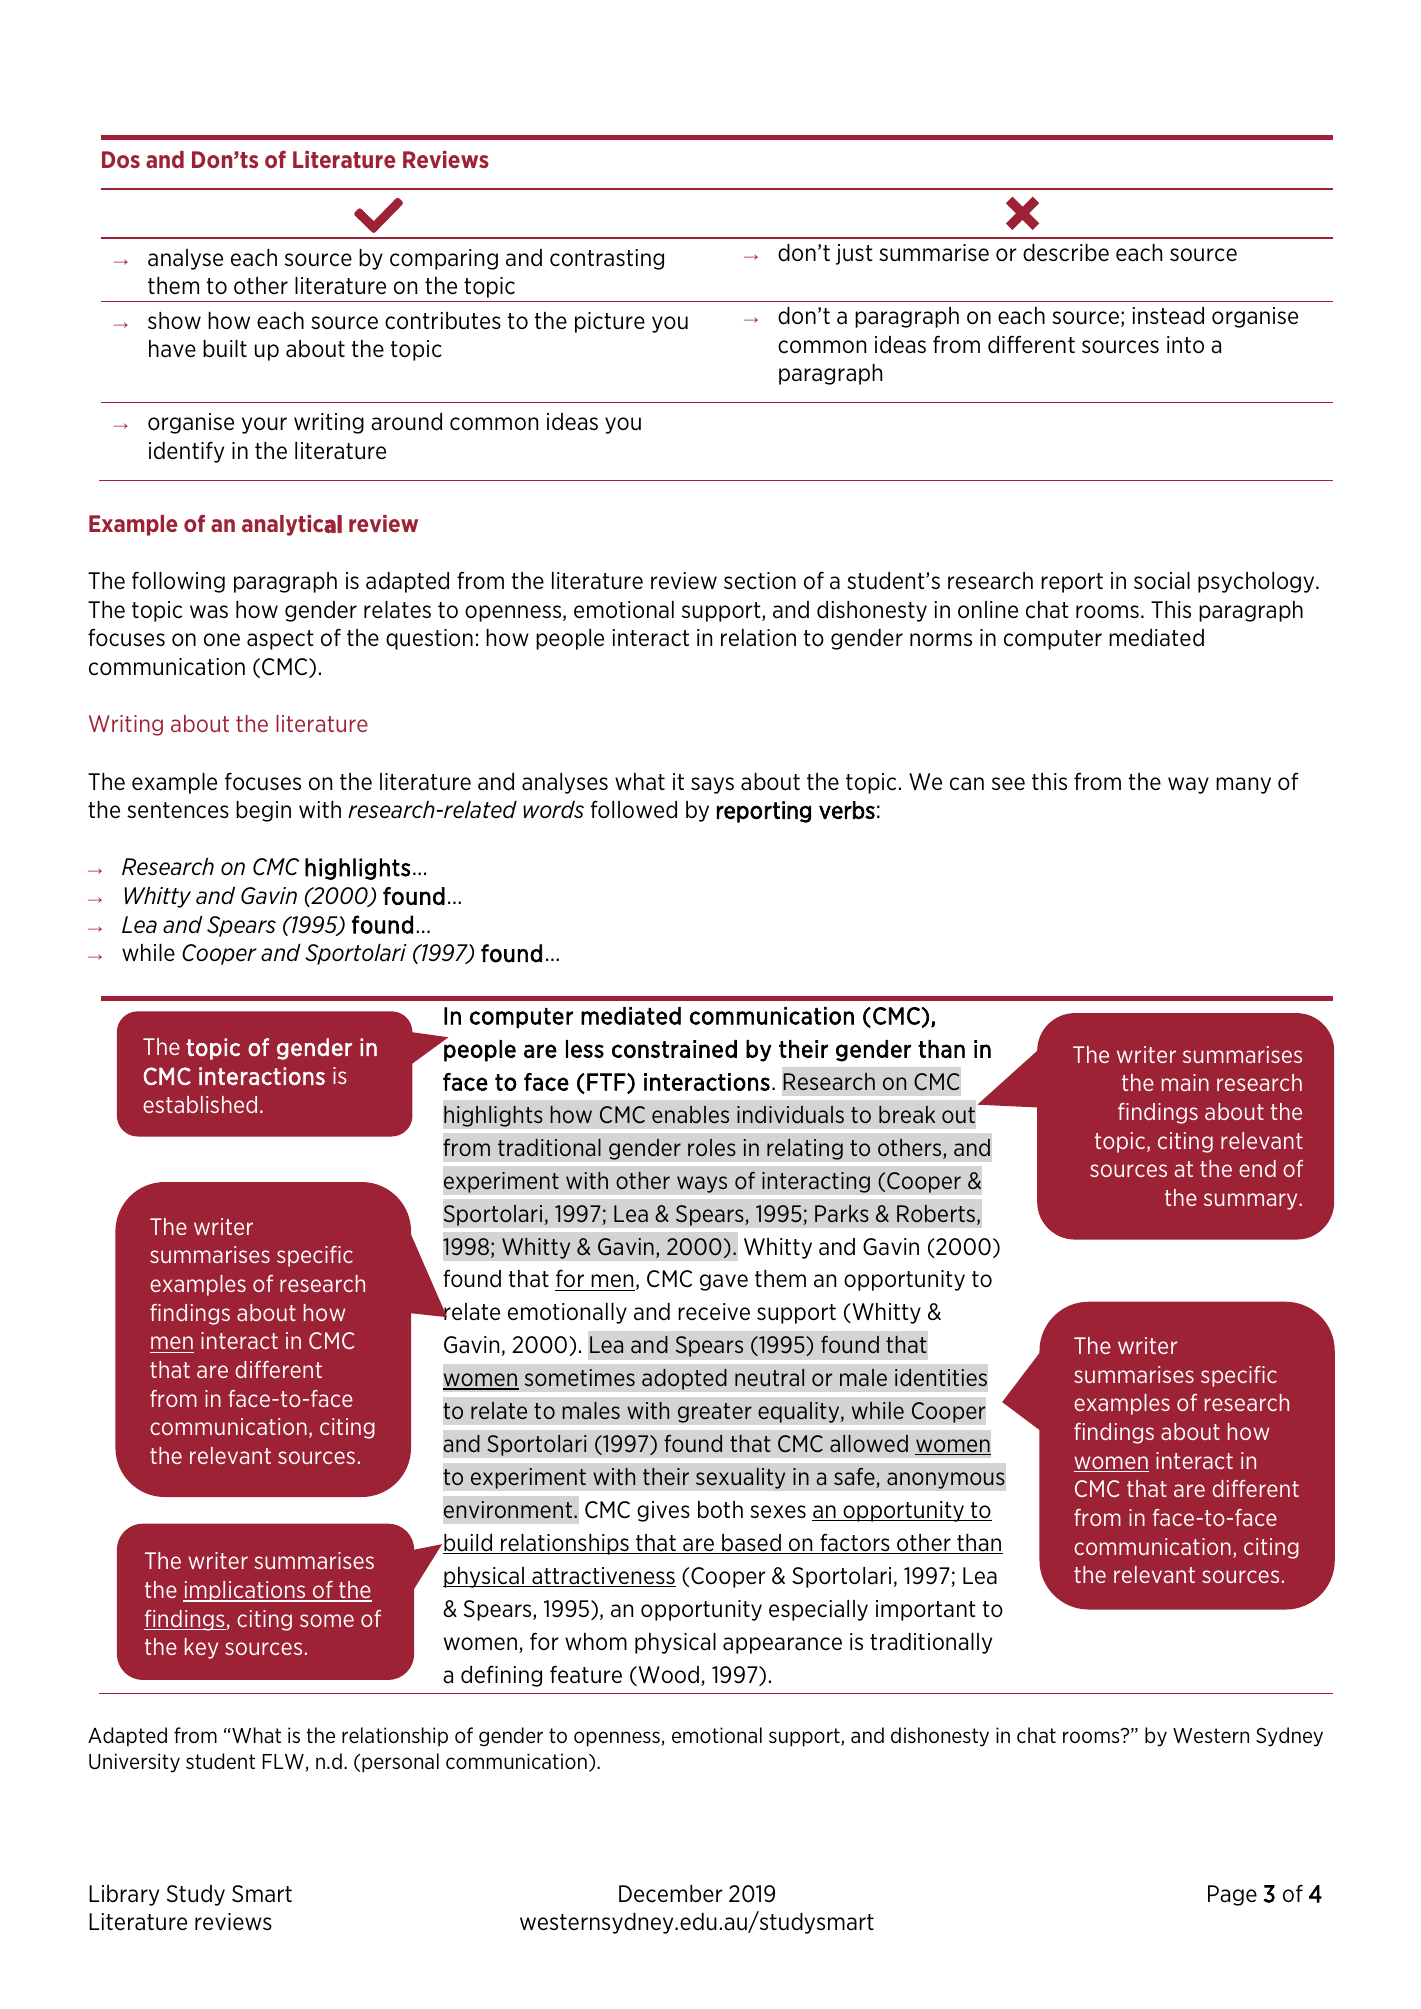 This image has height=2009, width=1421. What do you see at coordinates (121, 159) in the image?
I see `Dos` at bounding box center [121, 159].
